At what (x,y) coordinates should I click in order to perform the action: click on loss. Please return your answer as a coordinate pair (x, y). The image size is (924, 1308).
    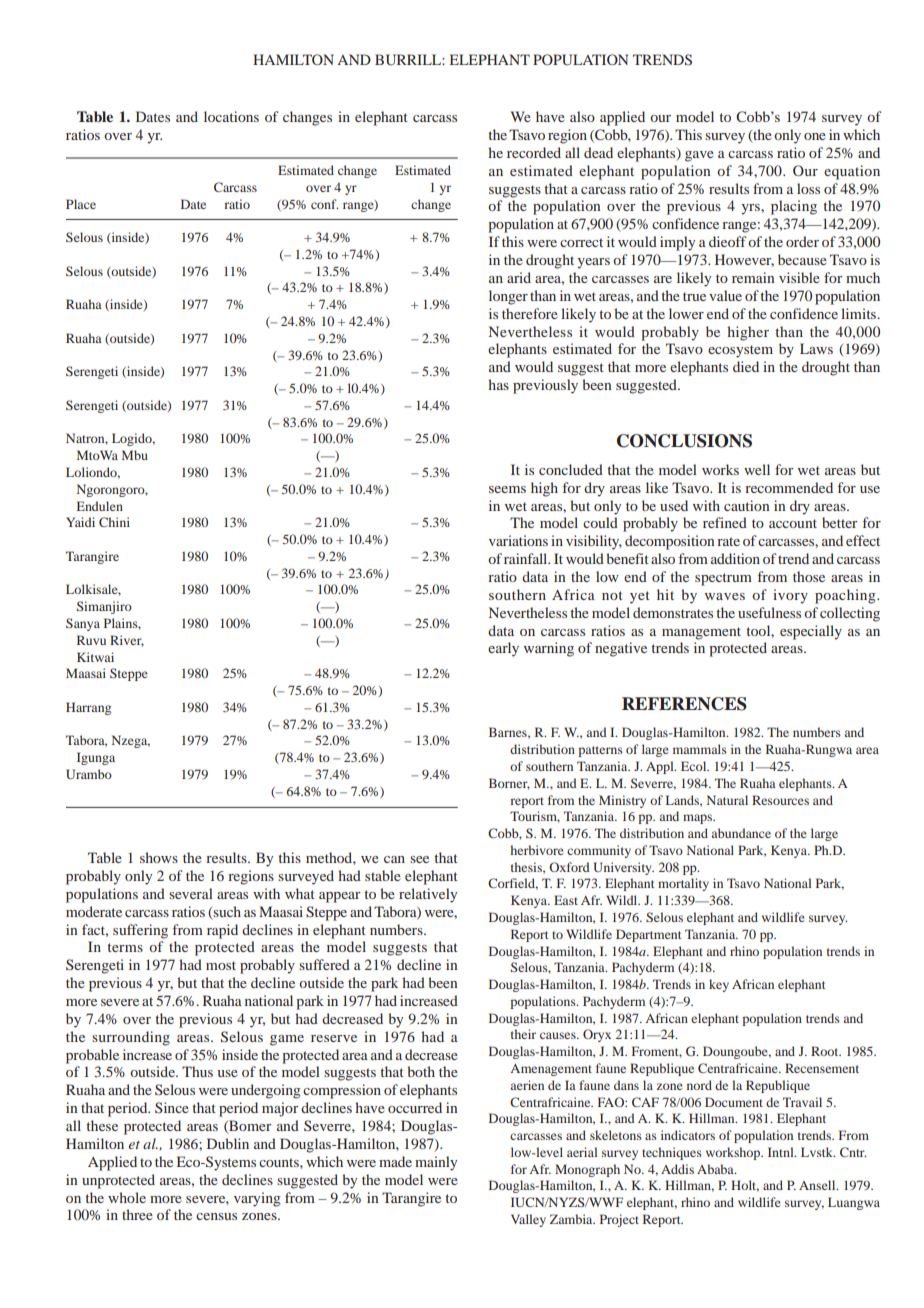
    Looking at the image, I should click on (808, 188).
